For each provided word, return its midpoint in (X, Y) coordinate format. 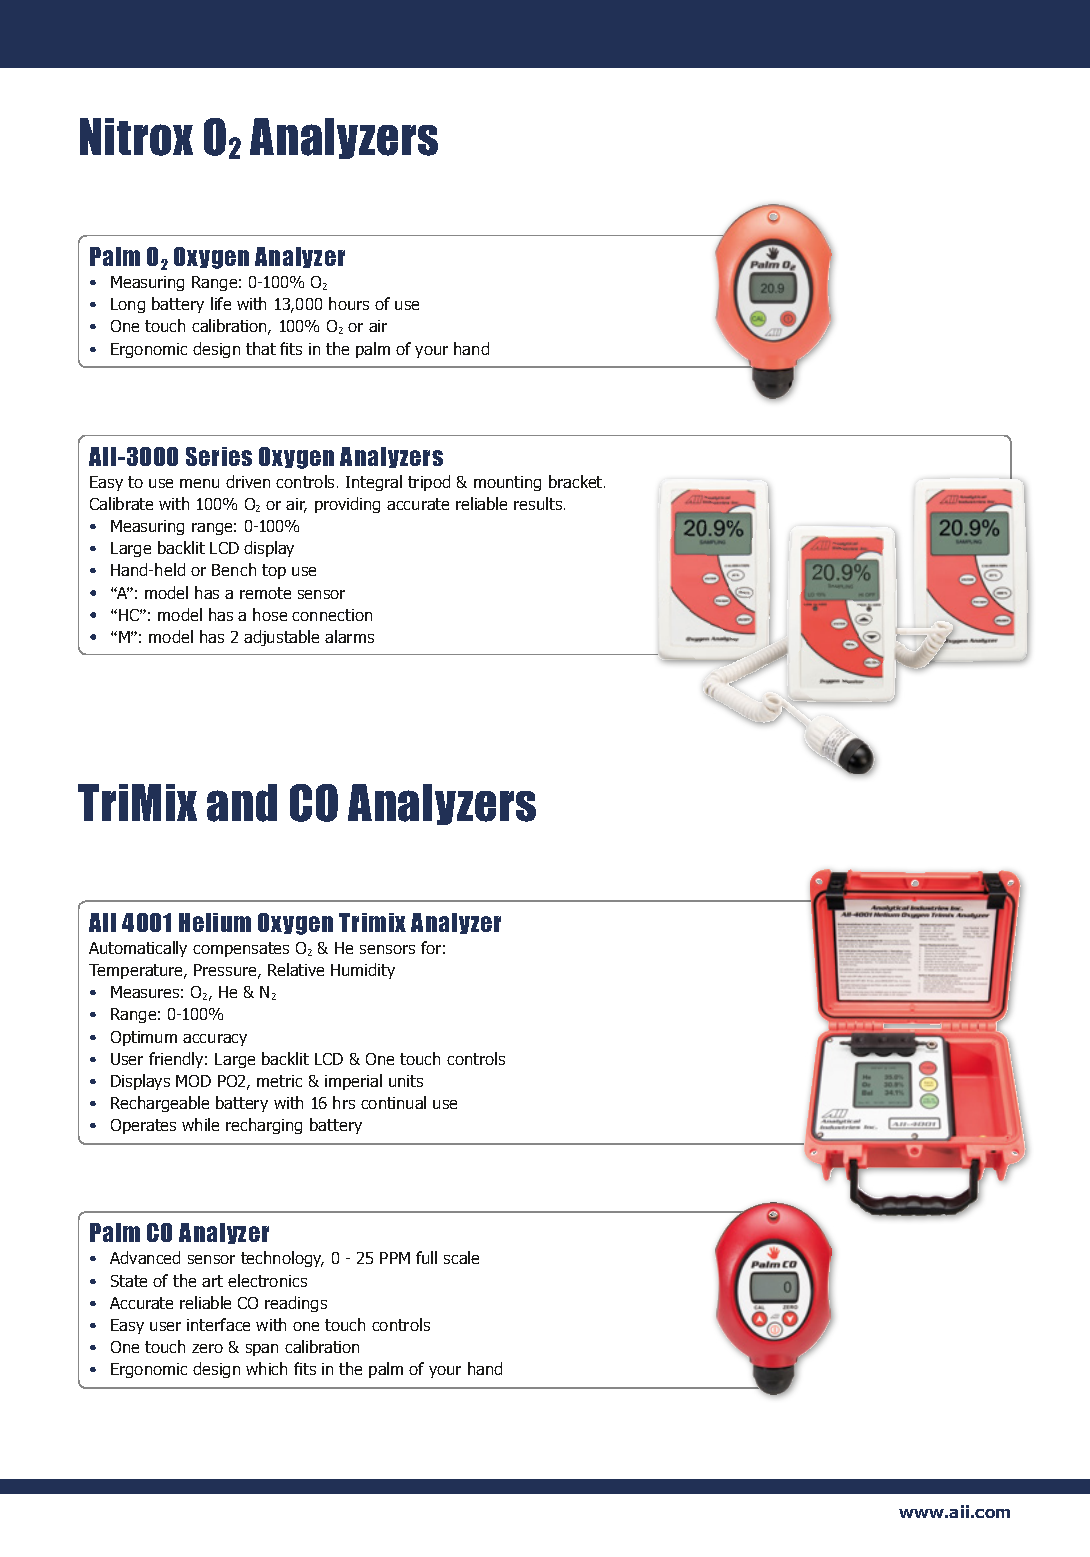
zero (207, 1348)
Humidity (363, 971)
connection (332, 615)
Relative (296, 969)
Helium (215, 922)
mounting (507, 483)
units (406, 1081)
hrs (344, 1102)
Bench (234, 569)
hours (349, 303)
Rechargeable (160, 1104)
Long (128, 305)
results (539, 503)
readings (296, 1304)
